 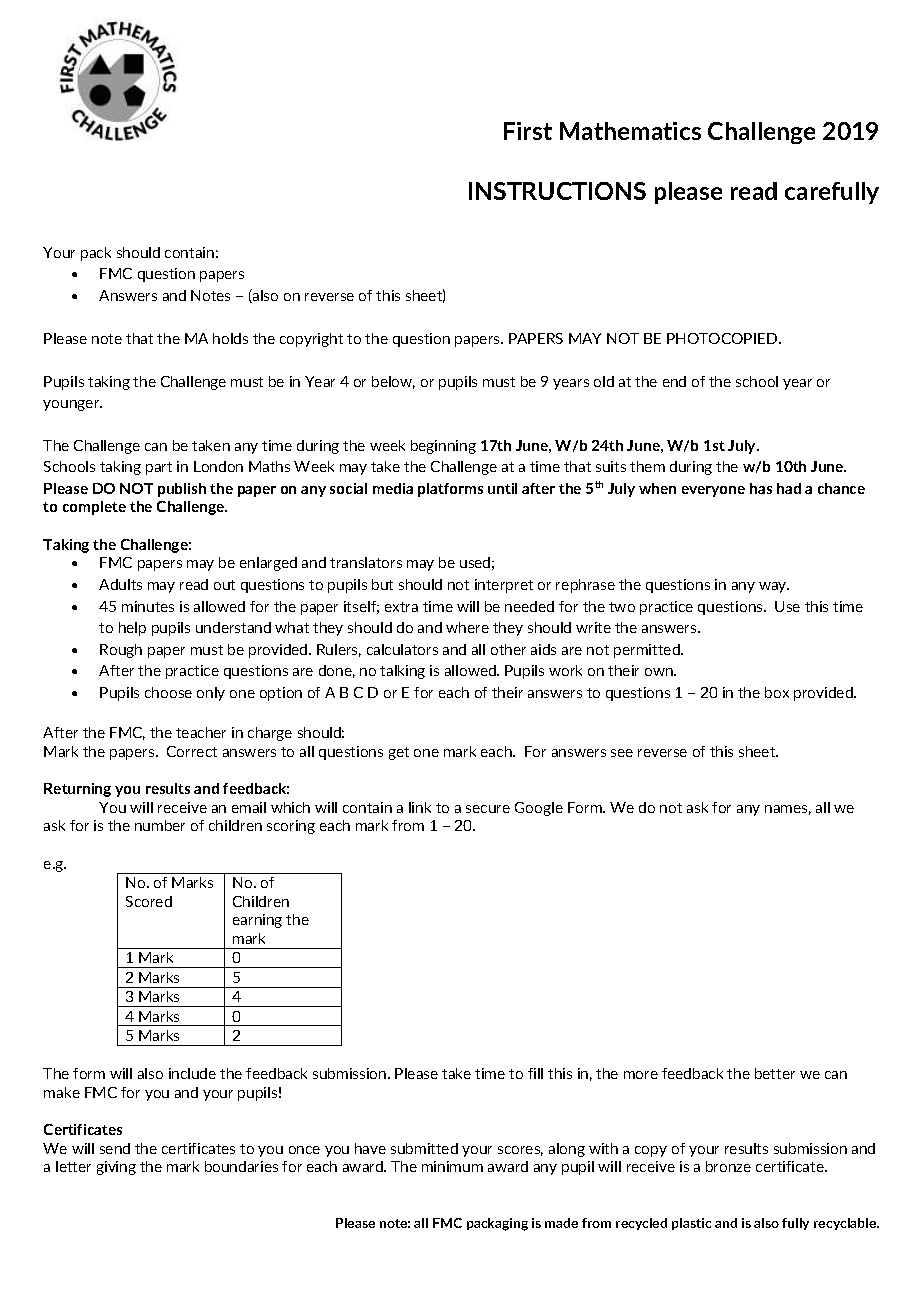 What do you see at coordinates (230, 338) in the screenshot?
I see `holds` at bounding box center [230, 338].
